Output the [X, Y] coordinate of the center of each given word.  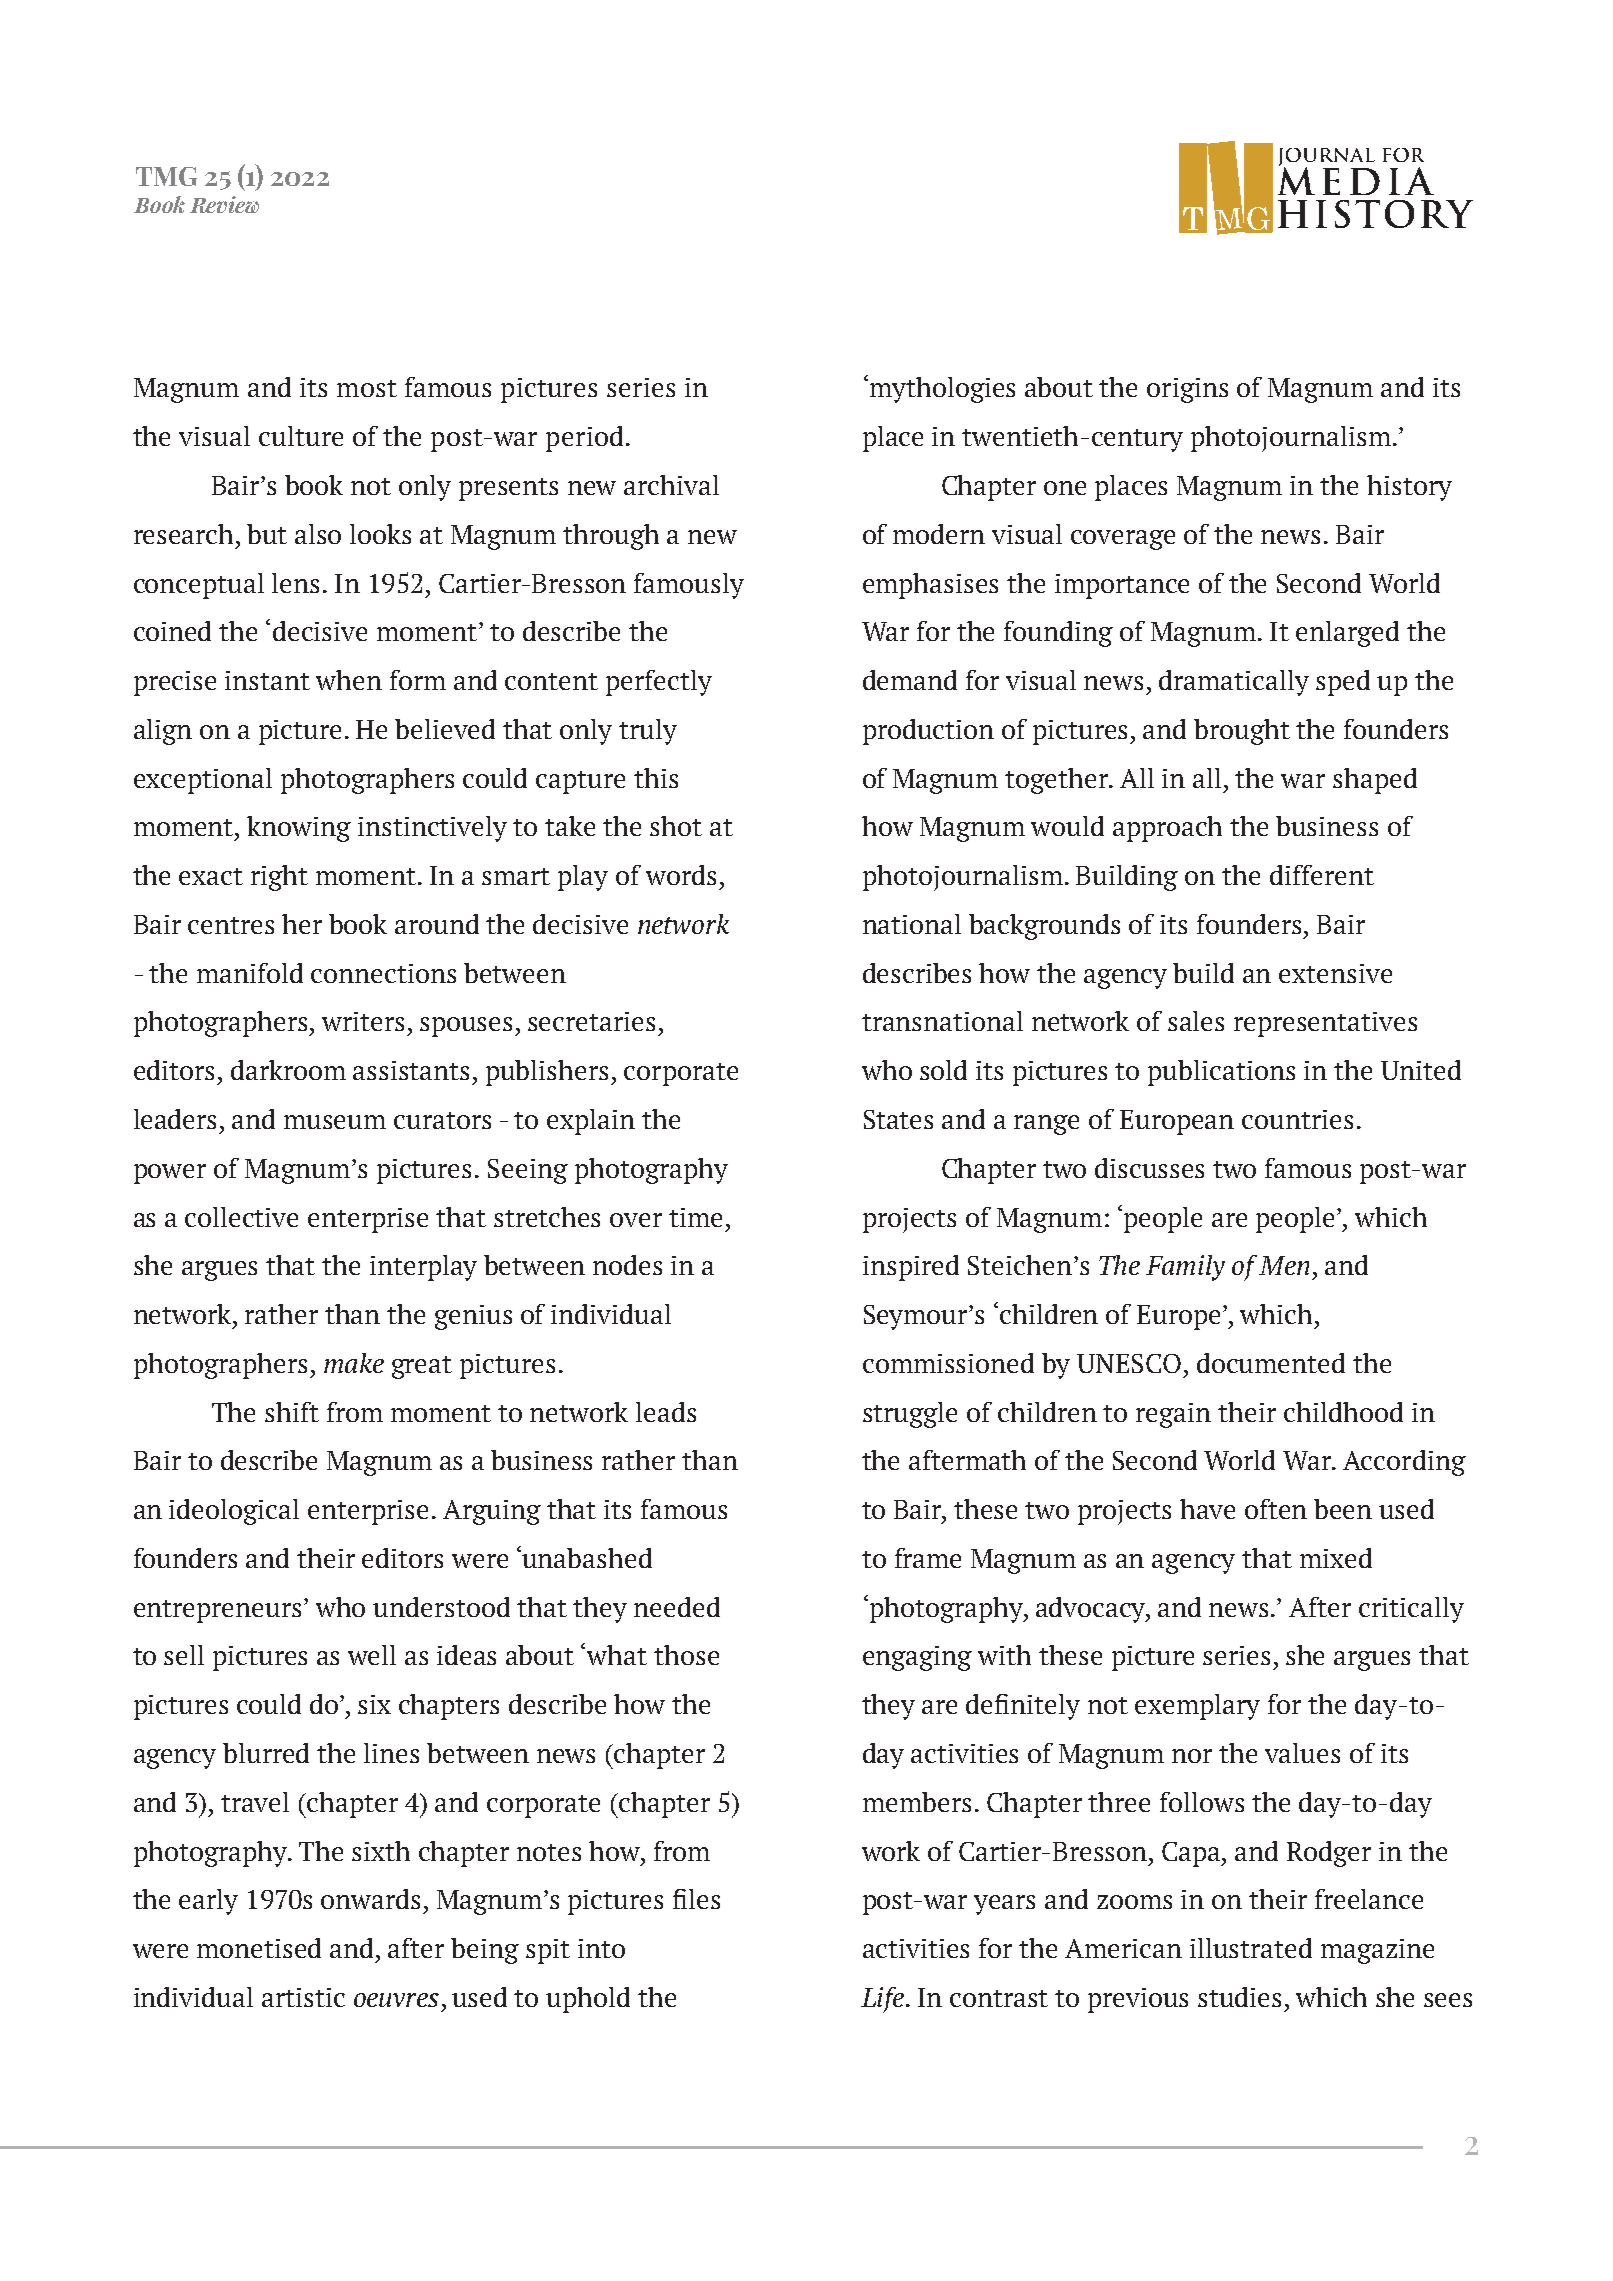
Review [224, 204]
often [1276, 1509]
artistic [303, 1997]
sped [1343, 683]
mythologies [942, 390]
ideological [234, 1512]
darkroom [288, 1070]
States [898, 1119]
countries [1297, 1119]
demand [910, 680]
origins [1187, 390]
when [349, 680]
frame [928, 1558]
